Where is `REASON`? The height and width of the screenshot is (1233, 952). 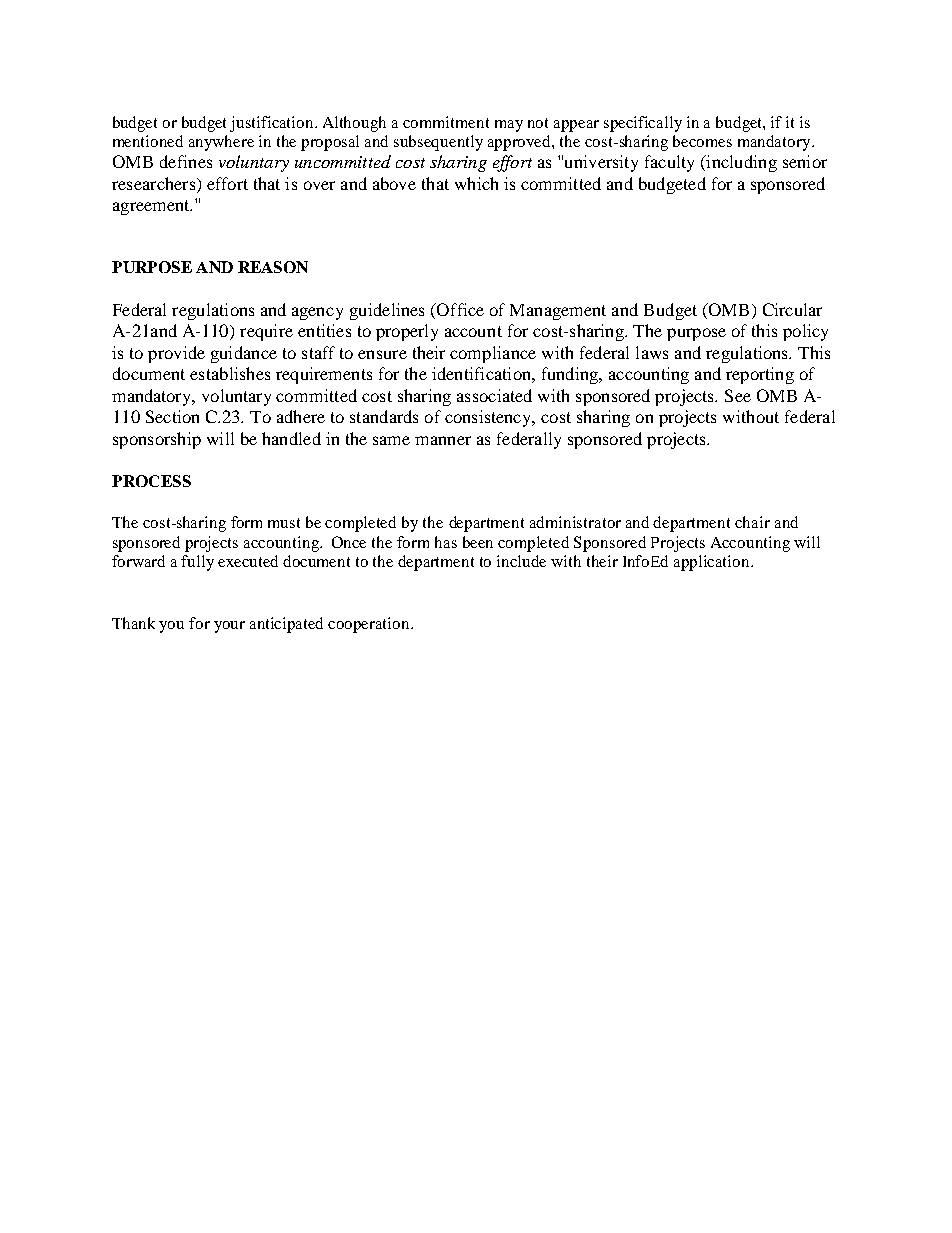
REASON is located at coordinates (273, 267).
